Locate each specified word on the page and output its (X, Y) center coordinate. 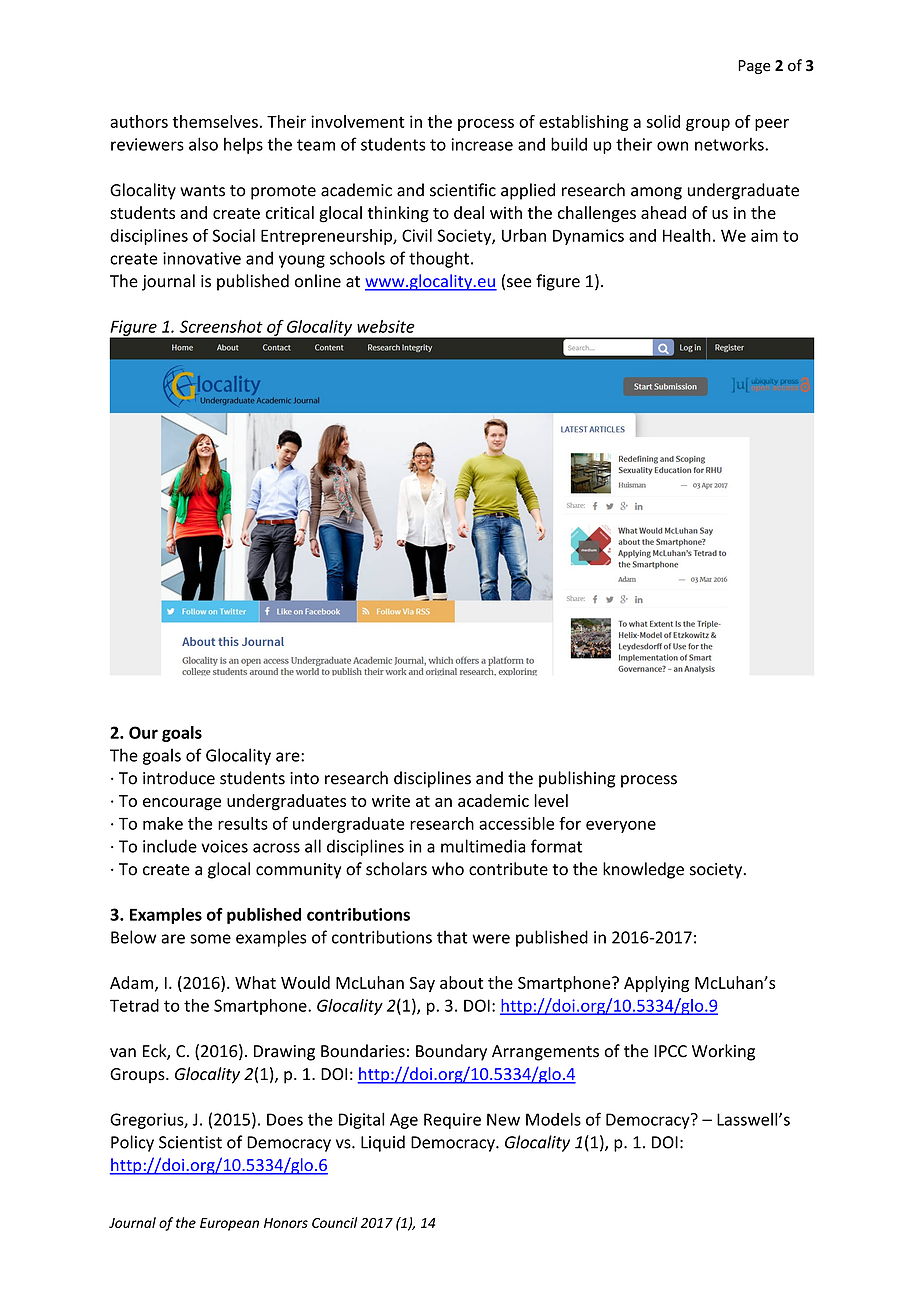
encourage (182, 804)
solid (663, 121)
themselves (215, 121)
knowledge (643, 870)
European (229, 1224)
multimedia (483, 846)
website (386, 326)
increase (482, 144)
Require (452, 1121)
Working (723, 1052)
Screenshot (221, 326)
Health (687, 235)
